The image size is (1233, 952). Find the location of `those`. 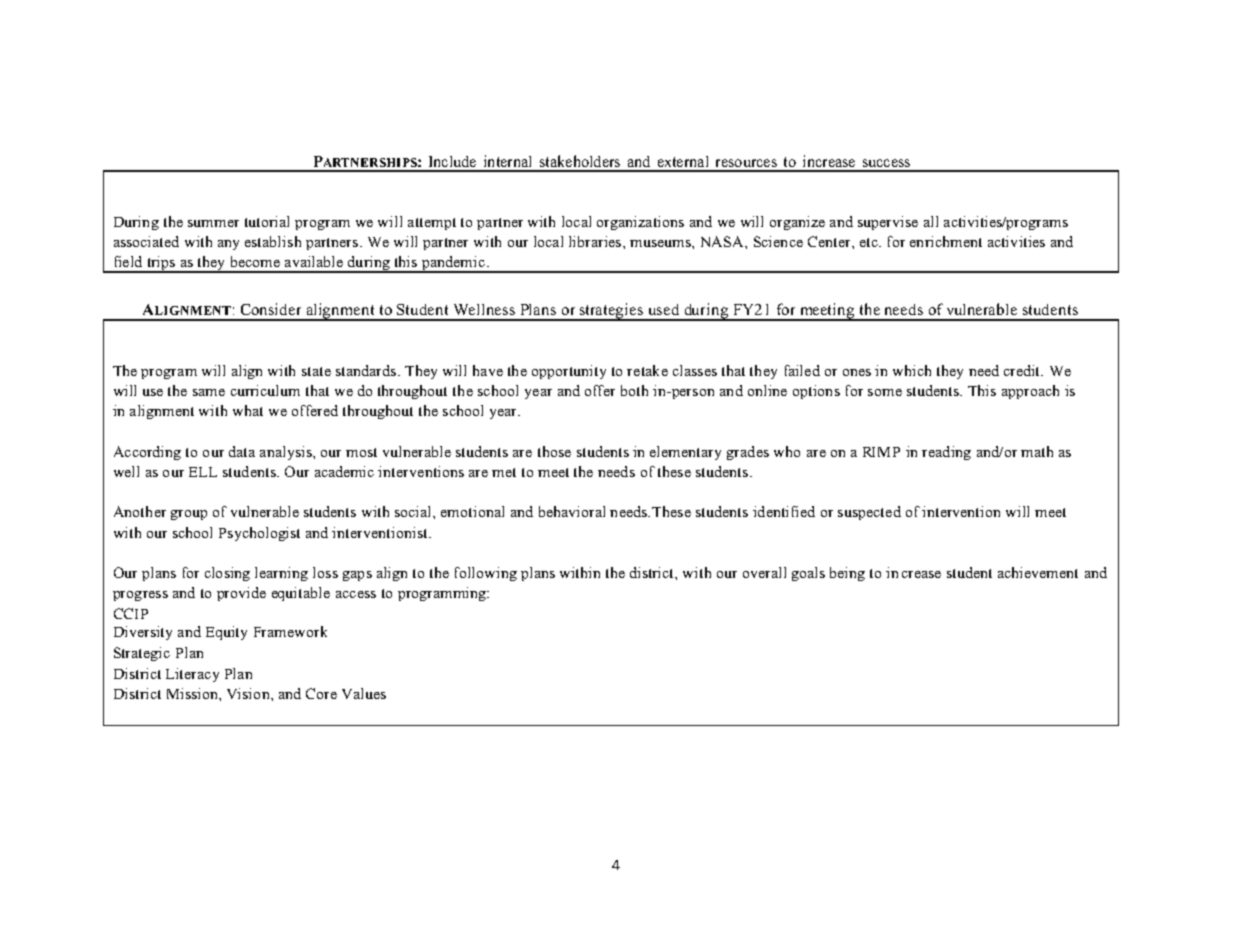

those is located at coordinates (554, 451).
